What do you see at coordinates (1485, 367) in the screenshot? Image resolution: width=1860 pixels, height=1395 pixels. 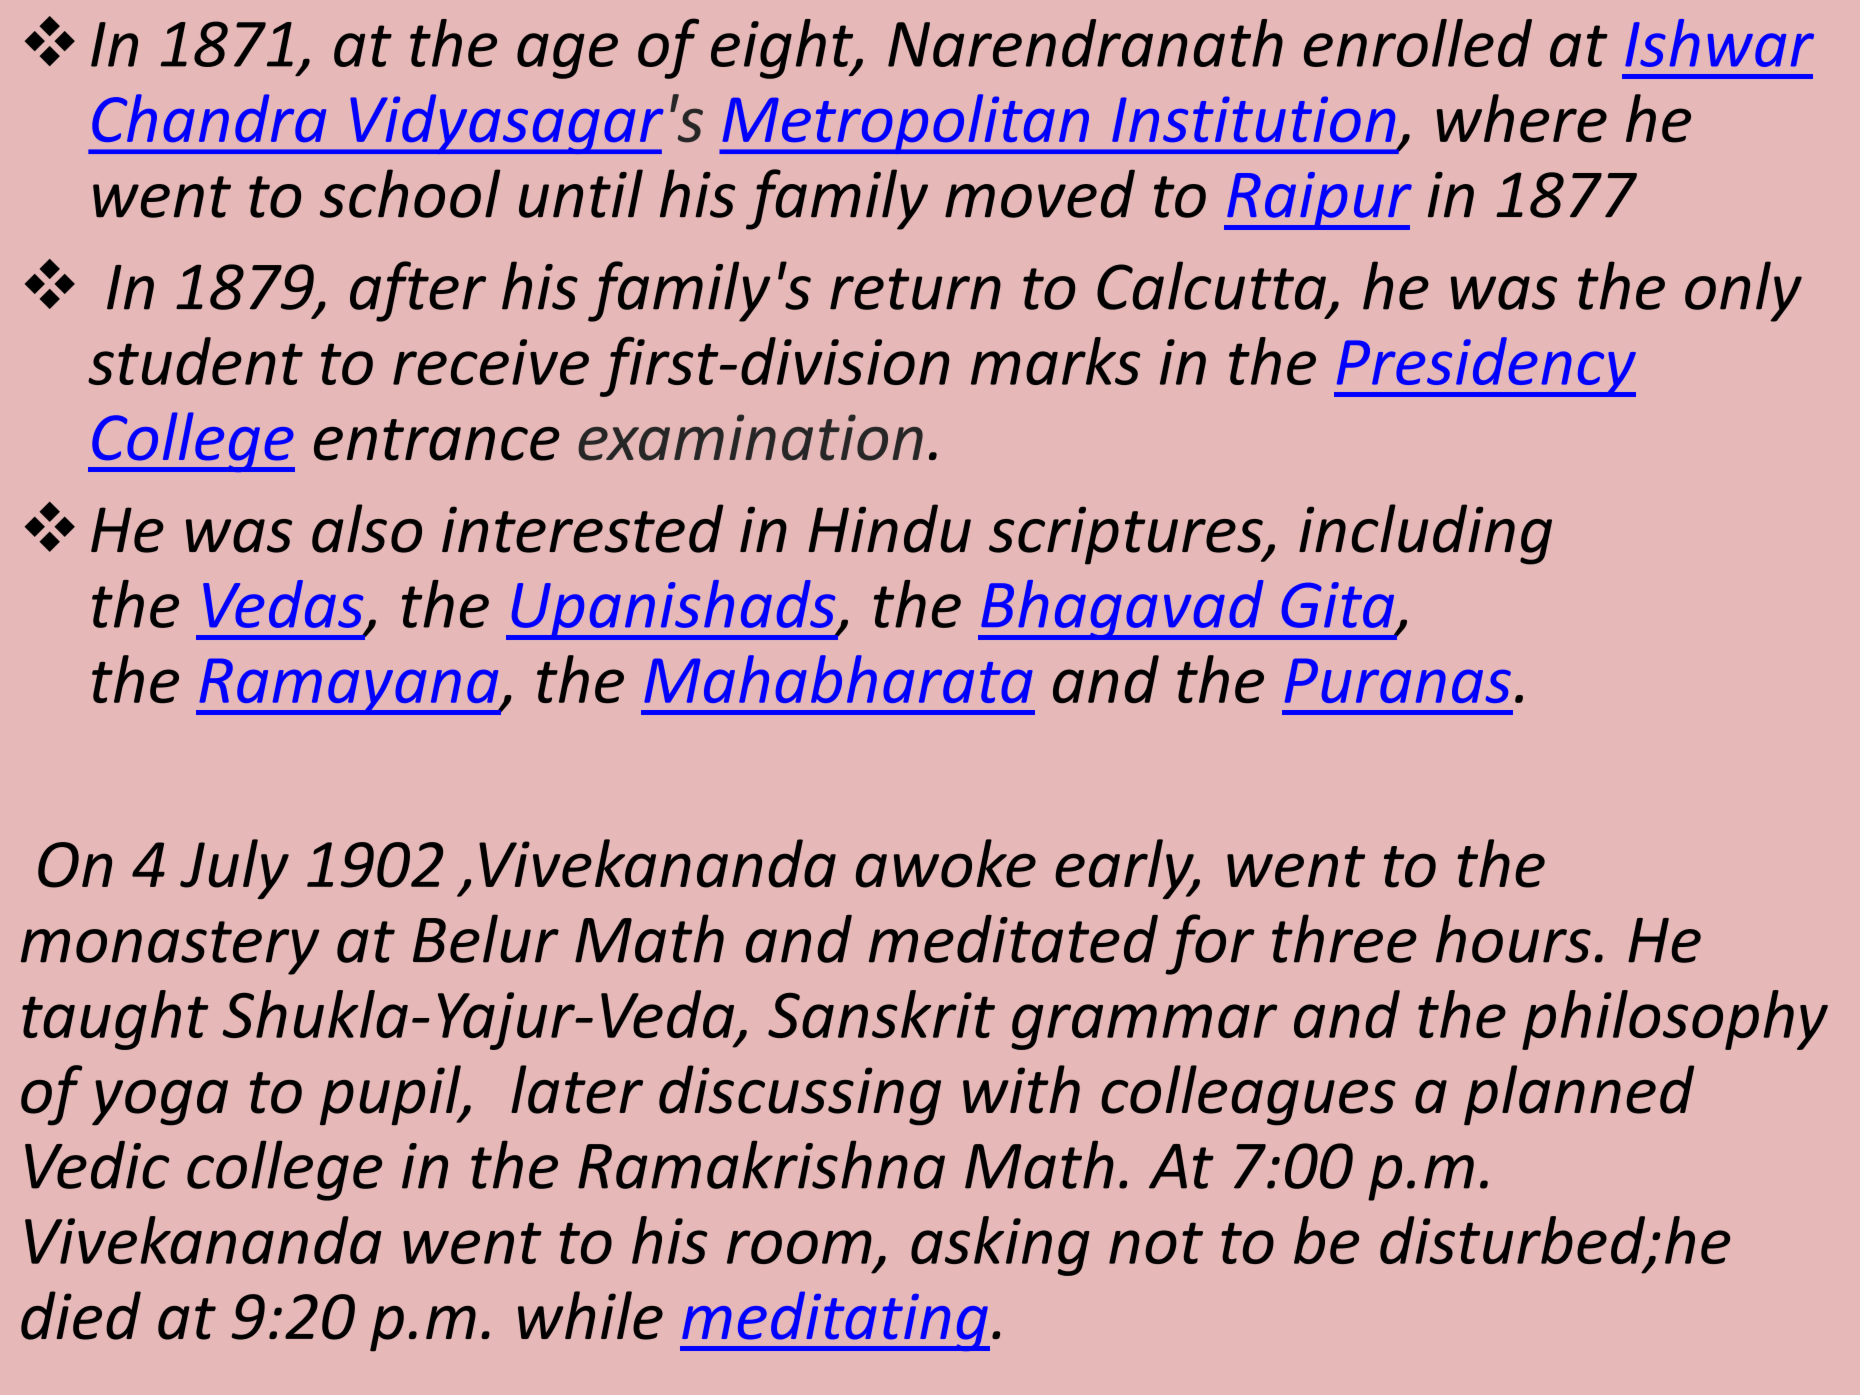 I see `Presidency` at bounding box center [1485, 367].
